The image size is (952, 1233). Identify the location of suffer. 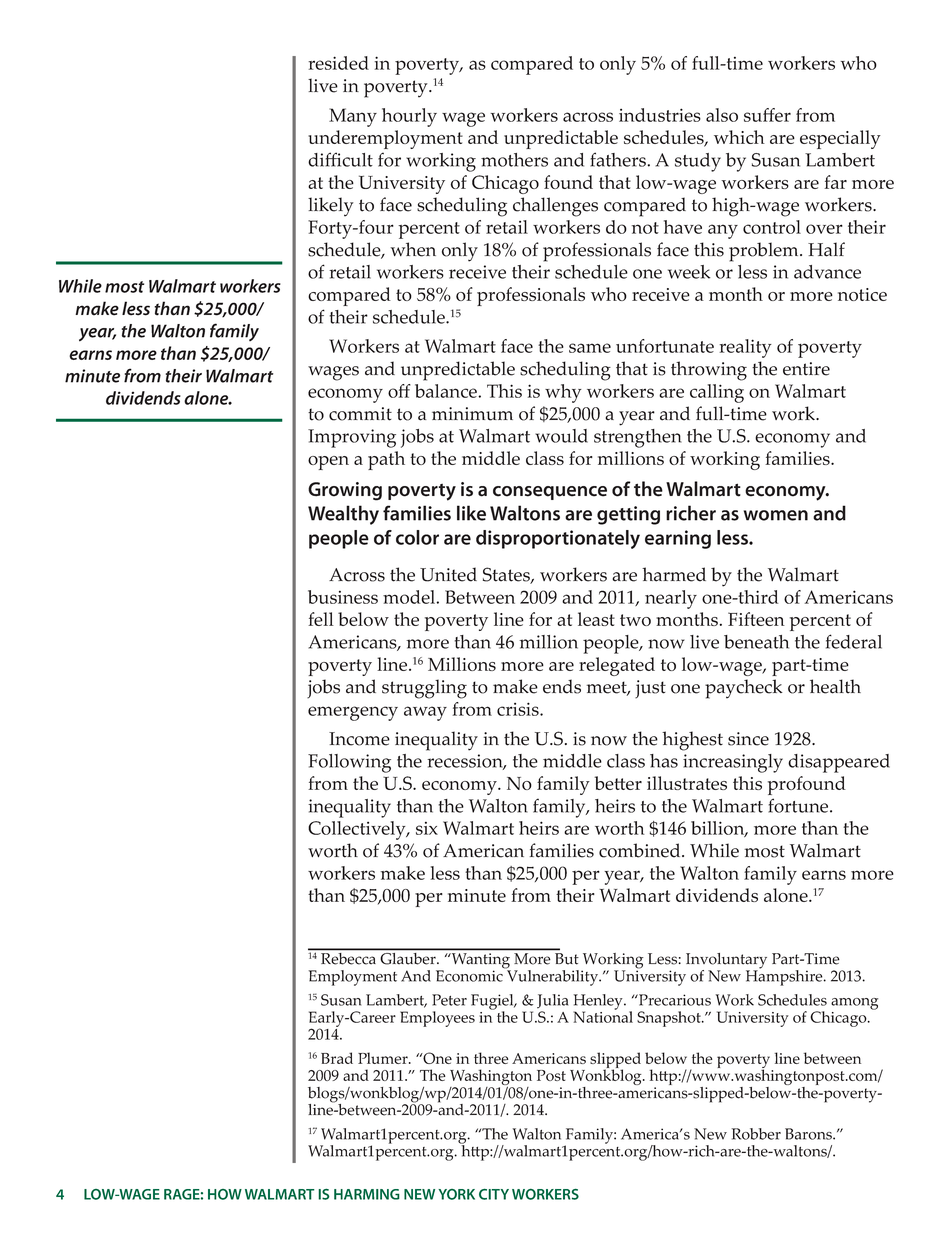
(767, 115).
